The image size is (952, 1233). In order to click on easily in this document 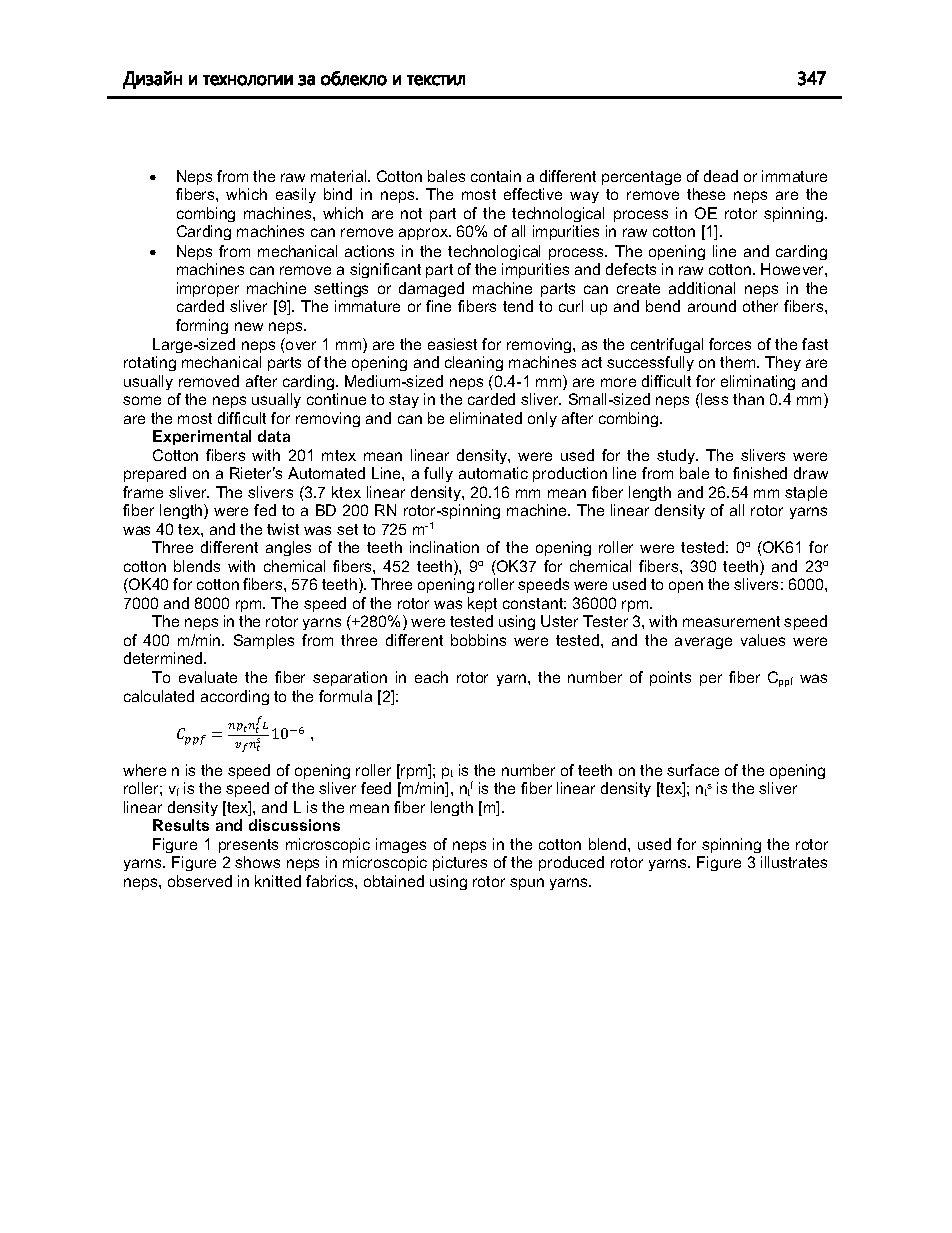, I will do `click(296, 195)`.
